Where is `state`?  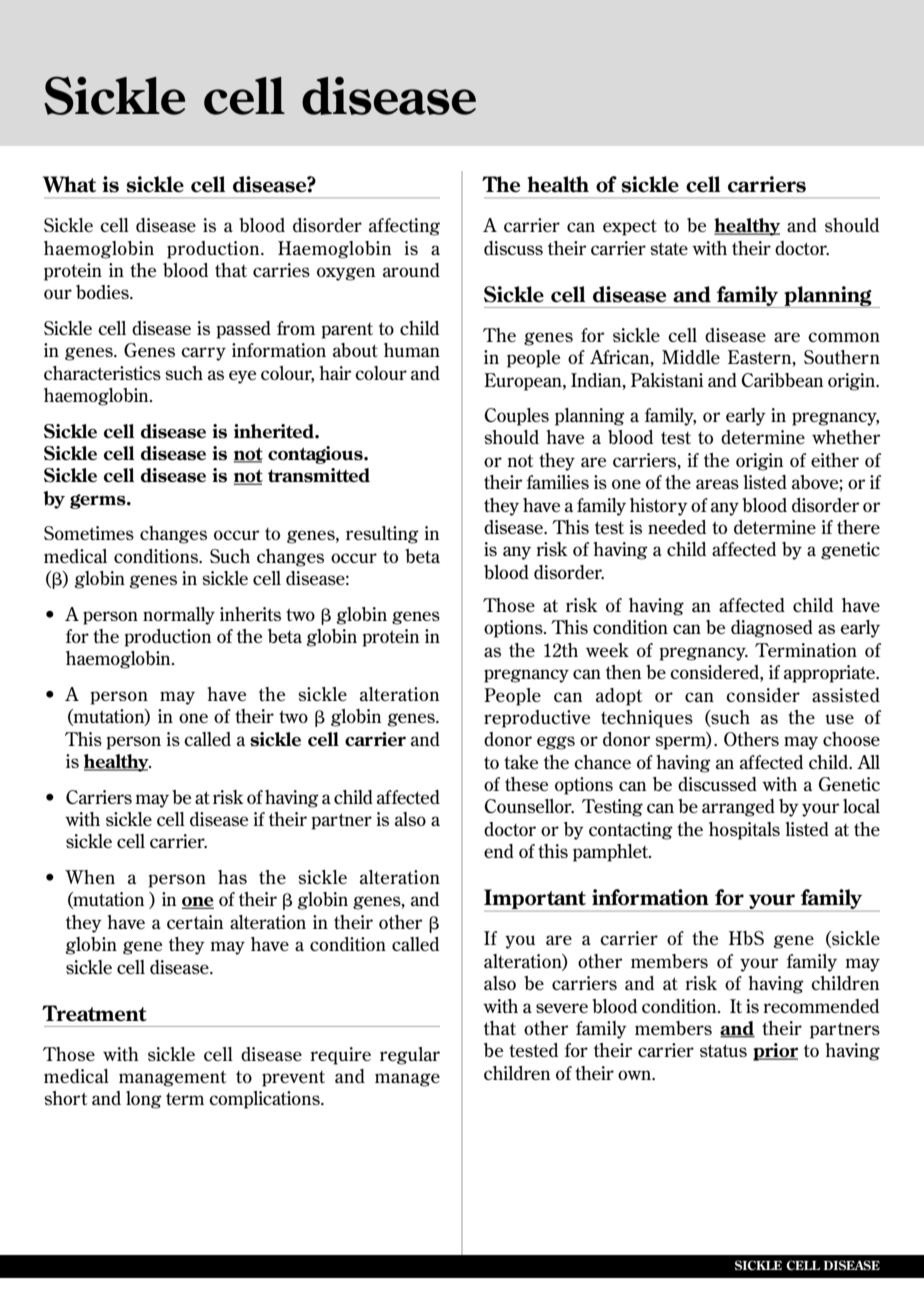 state is located at coordinates (669, 249).
